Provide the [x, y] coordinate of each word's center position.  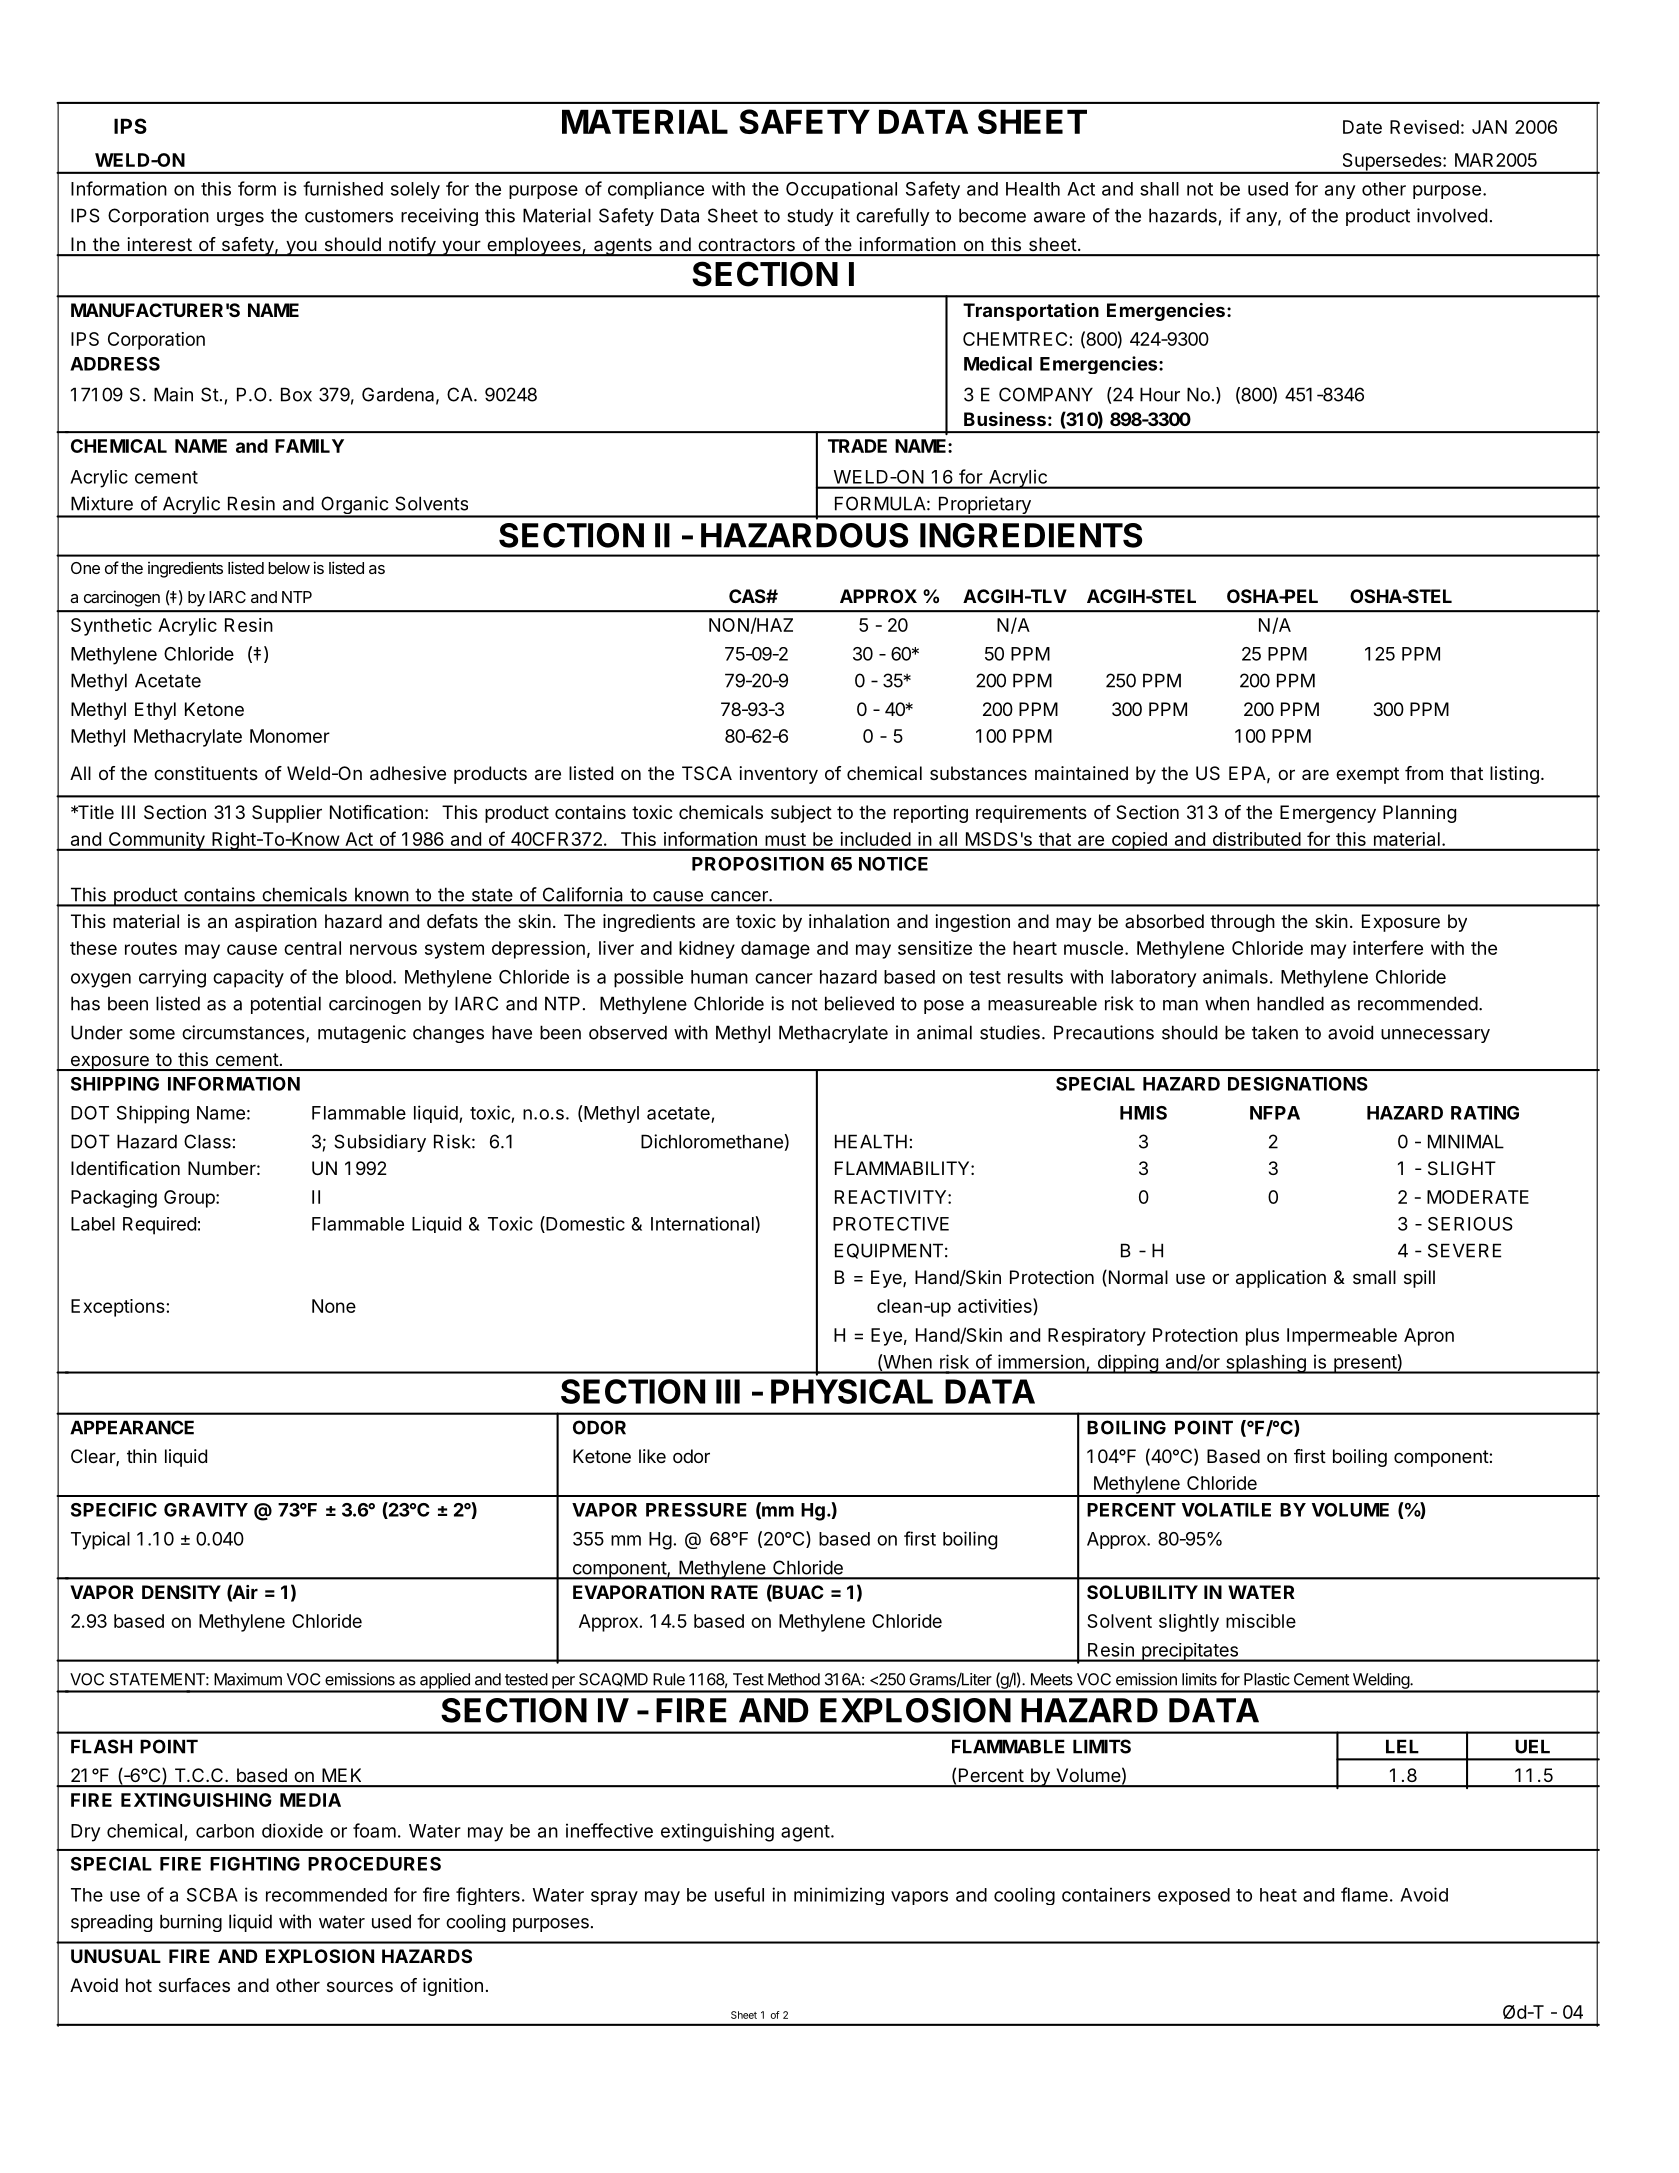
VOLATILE [1226, 1510]
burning [191, 1923]
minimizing [839, 1896]
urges [240, 219]
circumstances [244, 1033]
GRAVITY [206, 1510]
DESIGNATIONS [1298, 1084]
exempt [1367, 775]
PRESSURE [696, 1510]
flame [1364, 1894]
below [289, 568]
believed [859, 1003]
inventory [778, 775]
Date [1362, 127]
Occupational [841, 190]
